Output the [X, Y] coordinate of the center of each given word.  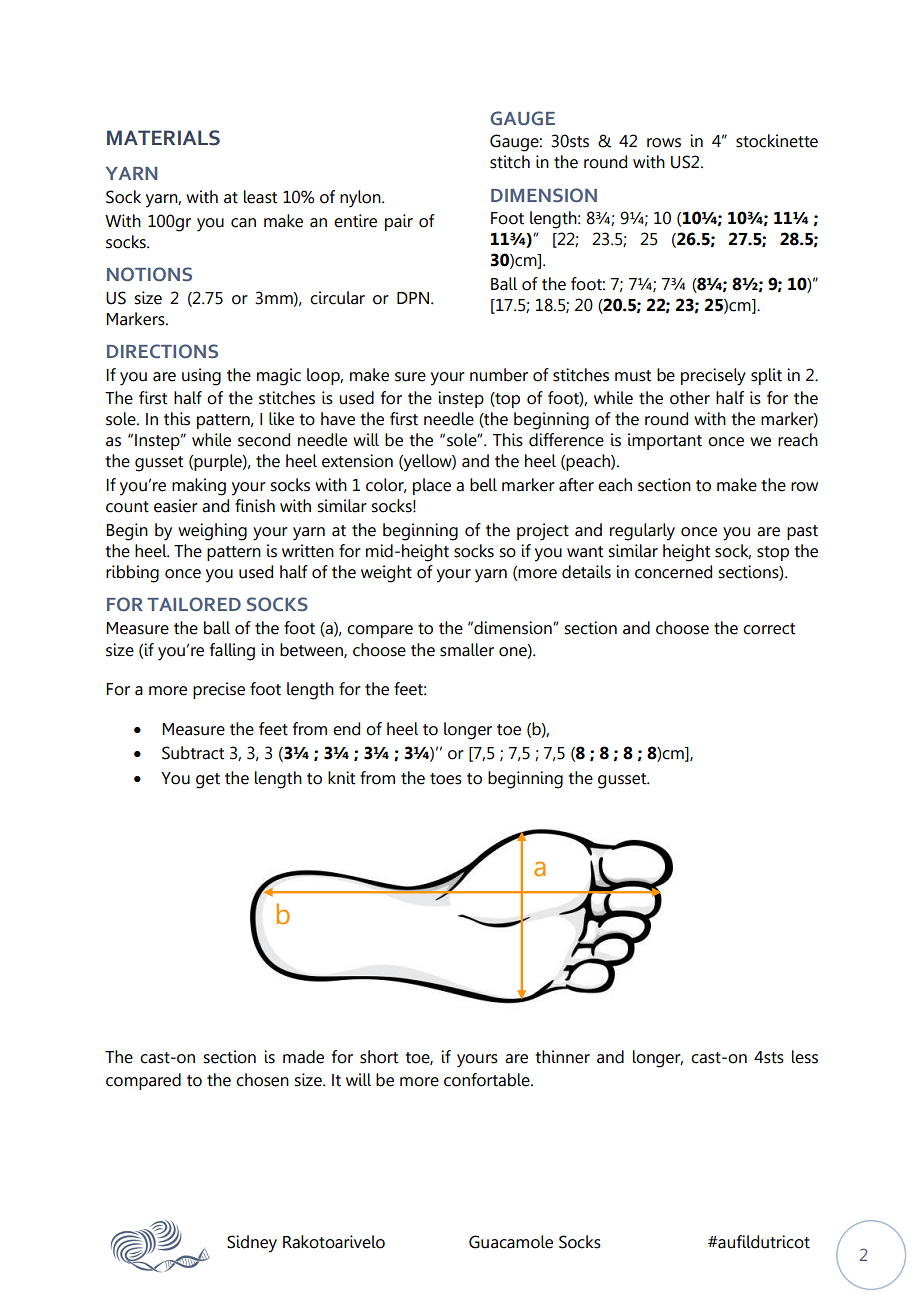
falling [232, 652]
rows [664, 143]
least [260, 197]
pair [399, 222]
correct [769, 629]
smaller [467, 650]
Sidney [252, 1244]
